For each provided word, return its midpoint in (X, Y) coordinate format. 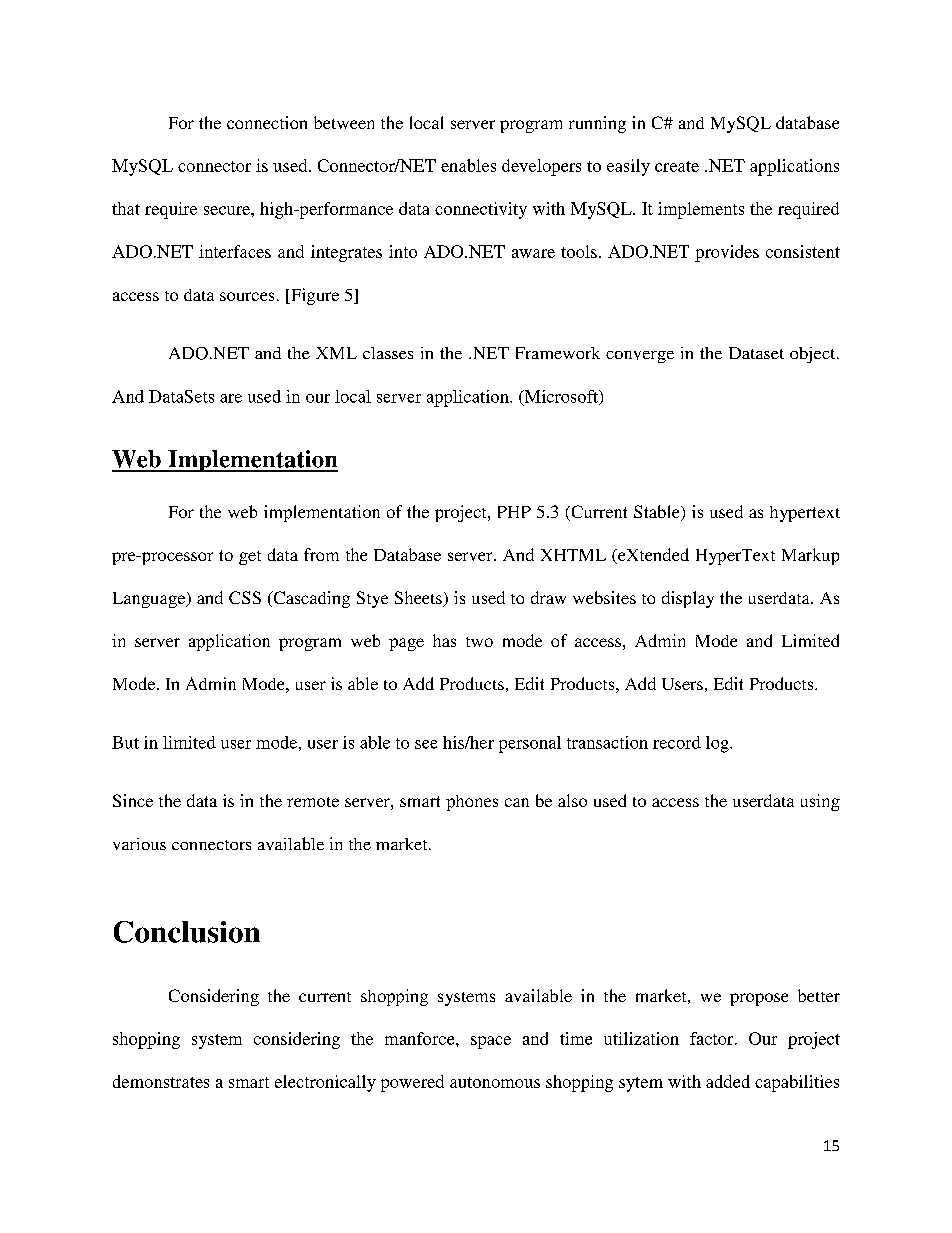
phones (472, 803)
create (677, 166)
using (820, 802)
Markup (810, 556)
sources (247, 296)
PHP (514, 512)
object (814, 355)
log (718, 744)
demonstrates (161, 1081)
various (139, 844)
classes (388, 353)
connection (267, 122)
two (479, 642)
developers (541, 167)
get (250, 558)
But (125, 742)
